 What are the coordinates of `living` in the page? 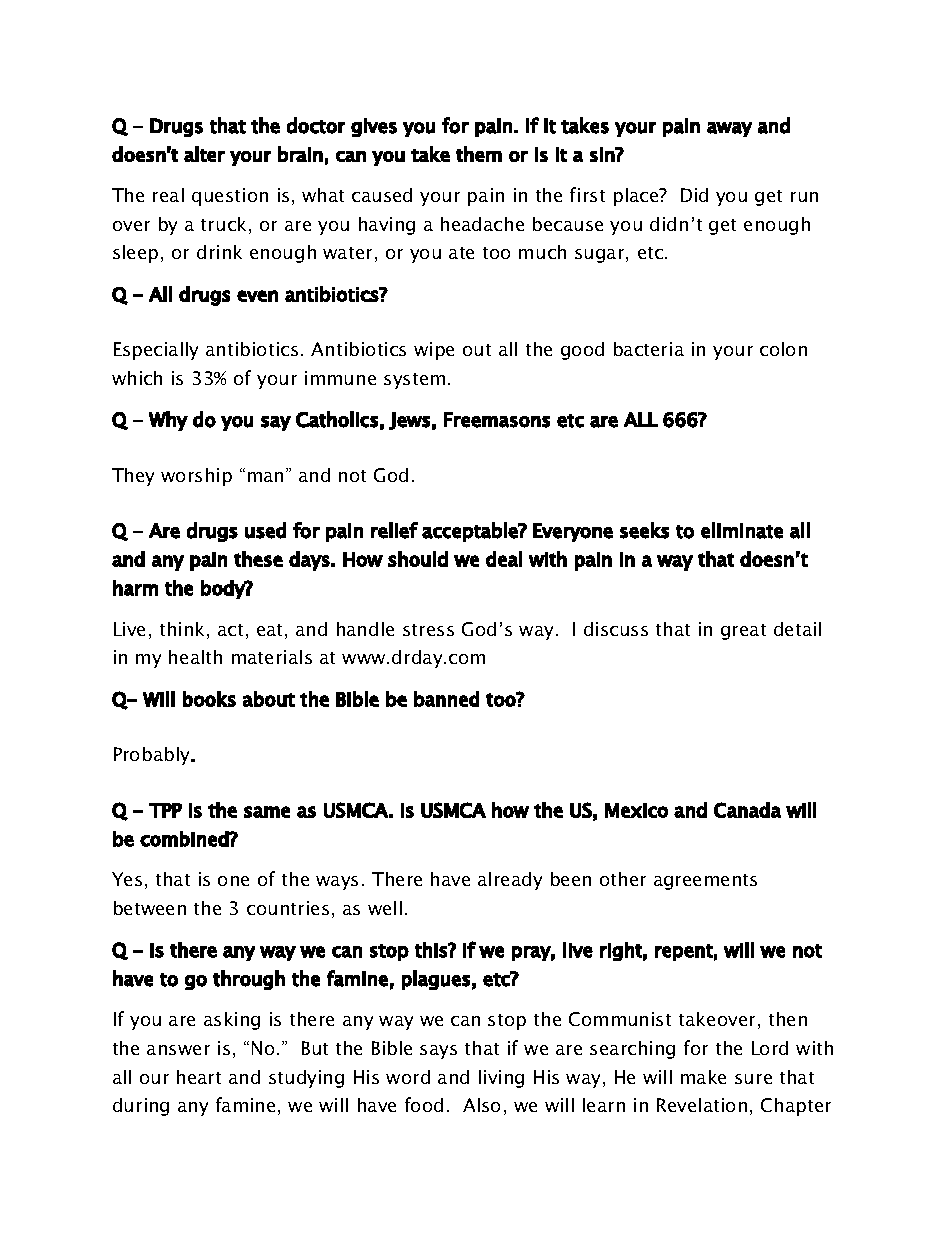 It's located at (501, 1079).
